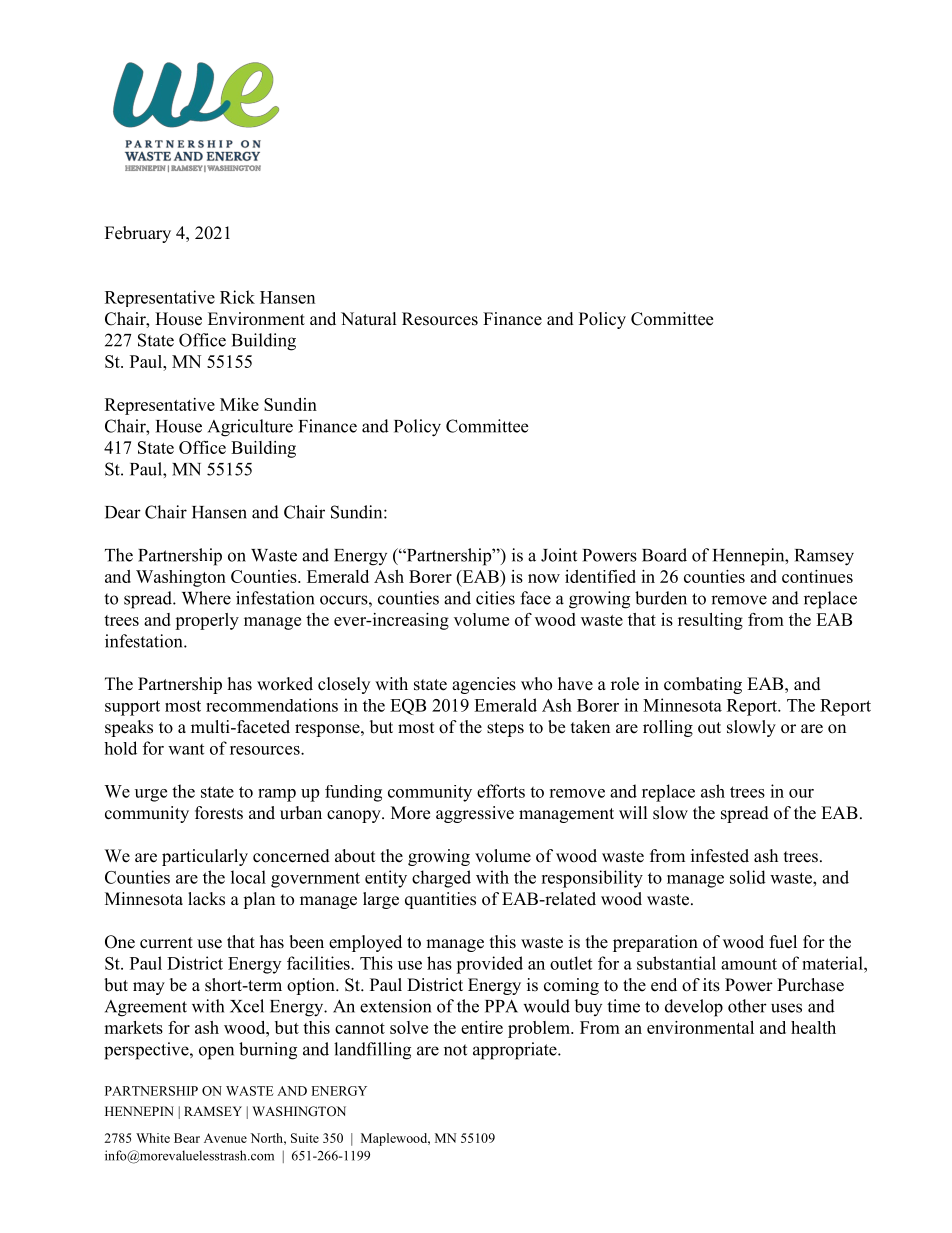 Image resolution: width=952 pixels, height=1233 pixels. What do you see at coordinates (440, 900) in the document?
I see `quantities` at bounding box center [440, 900].
